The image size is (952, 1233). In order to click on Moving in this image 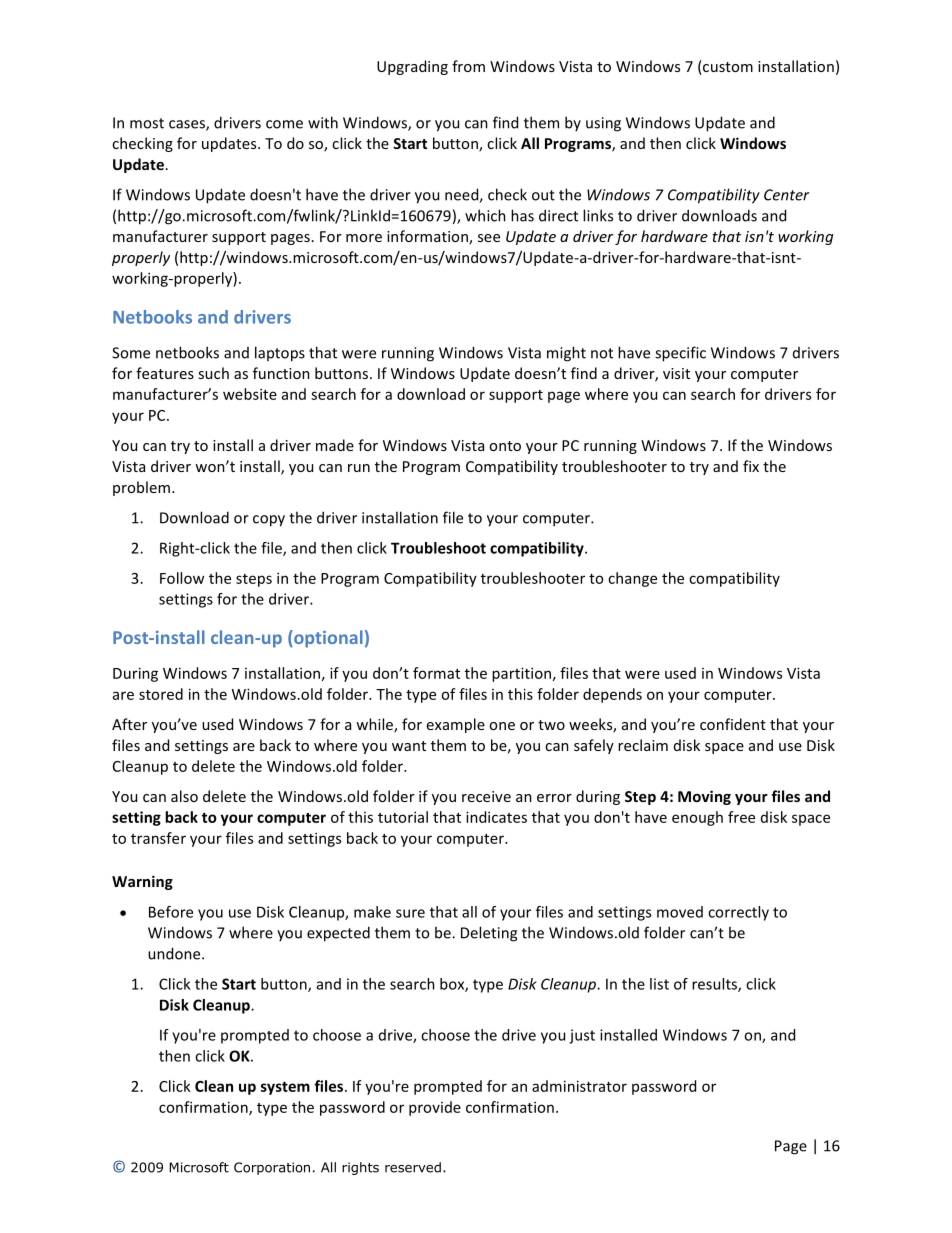, I will do `click(704, 797)`.
